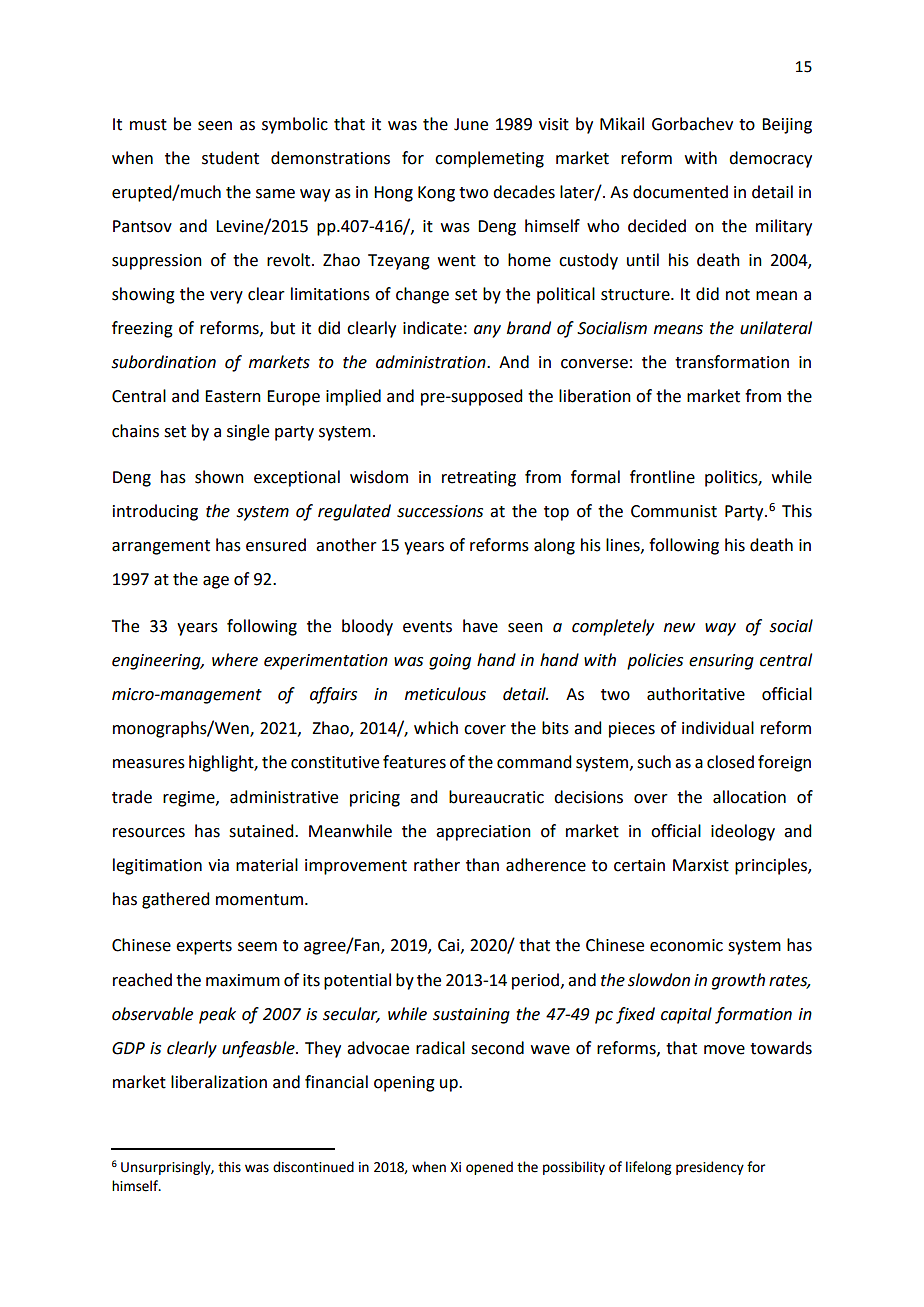  I want to click on June, so click(471, 124).
